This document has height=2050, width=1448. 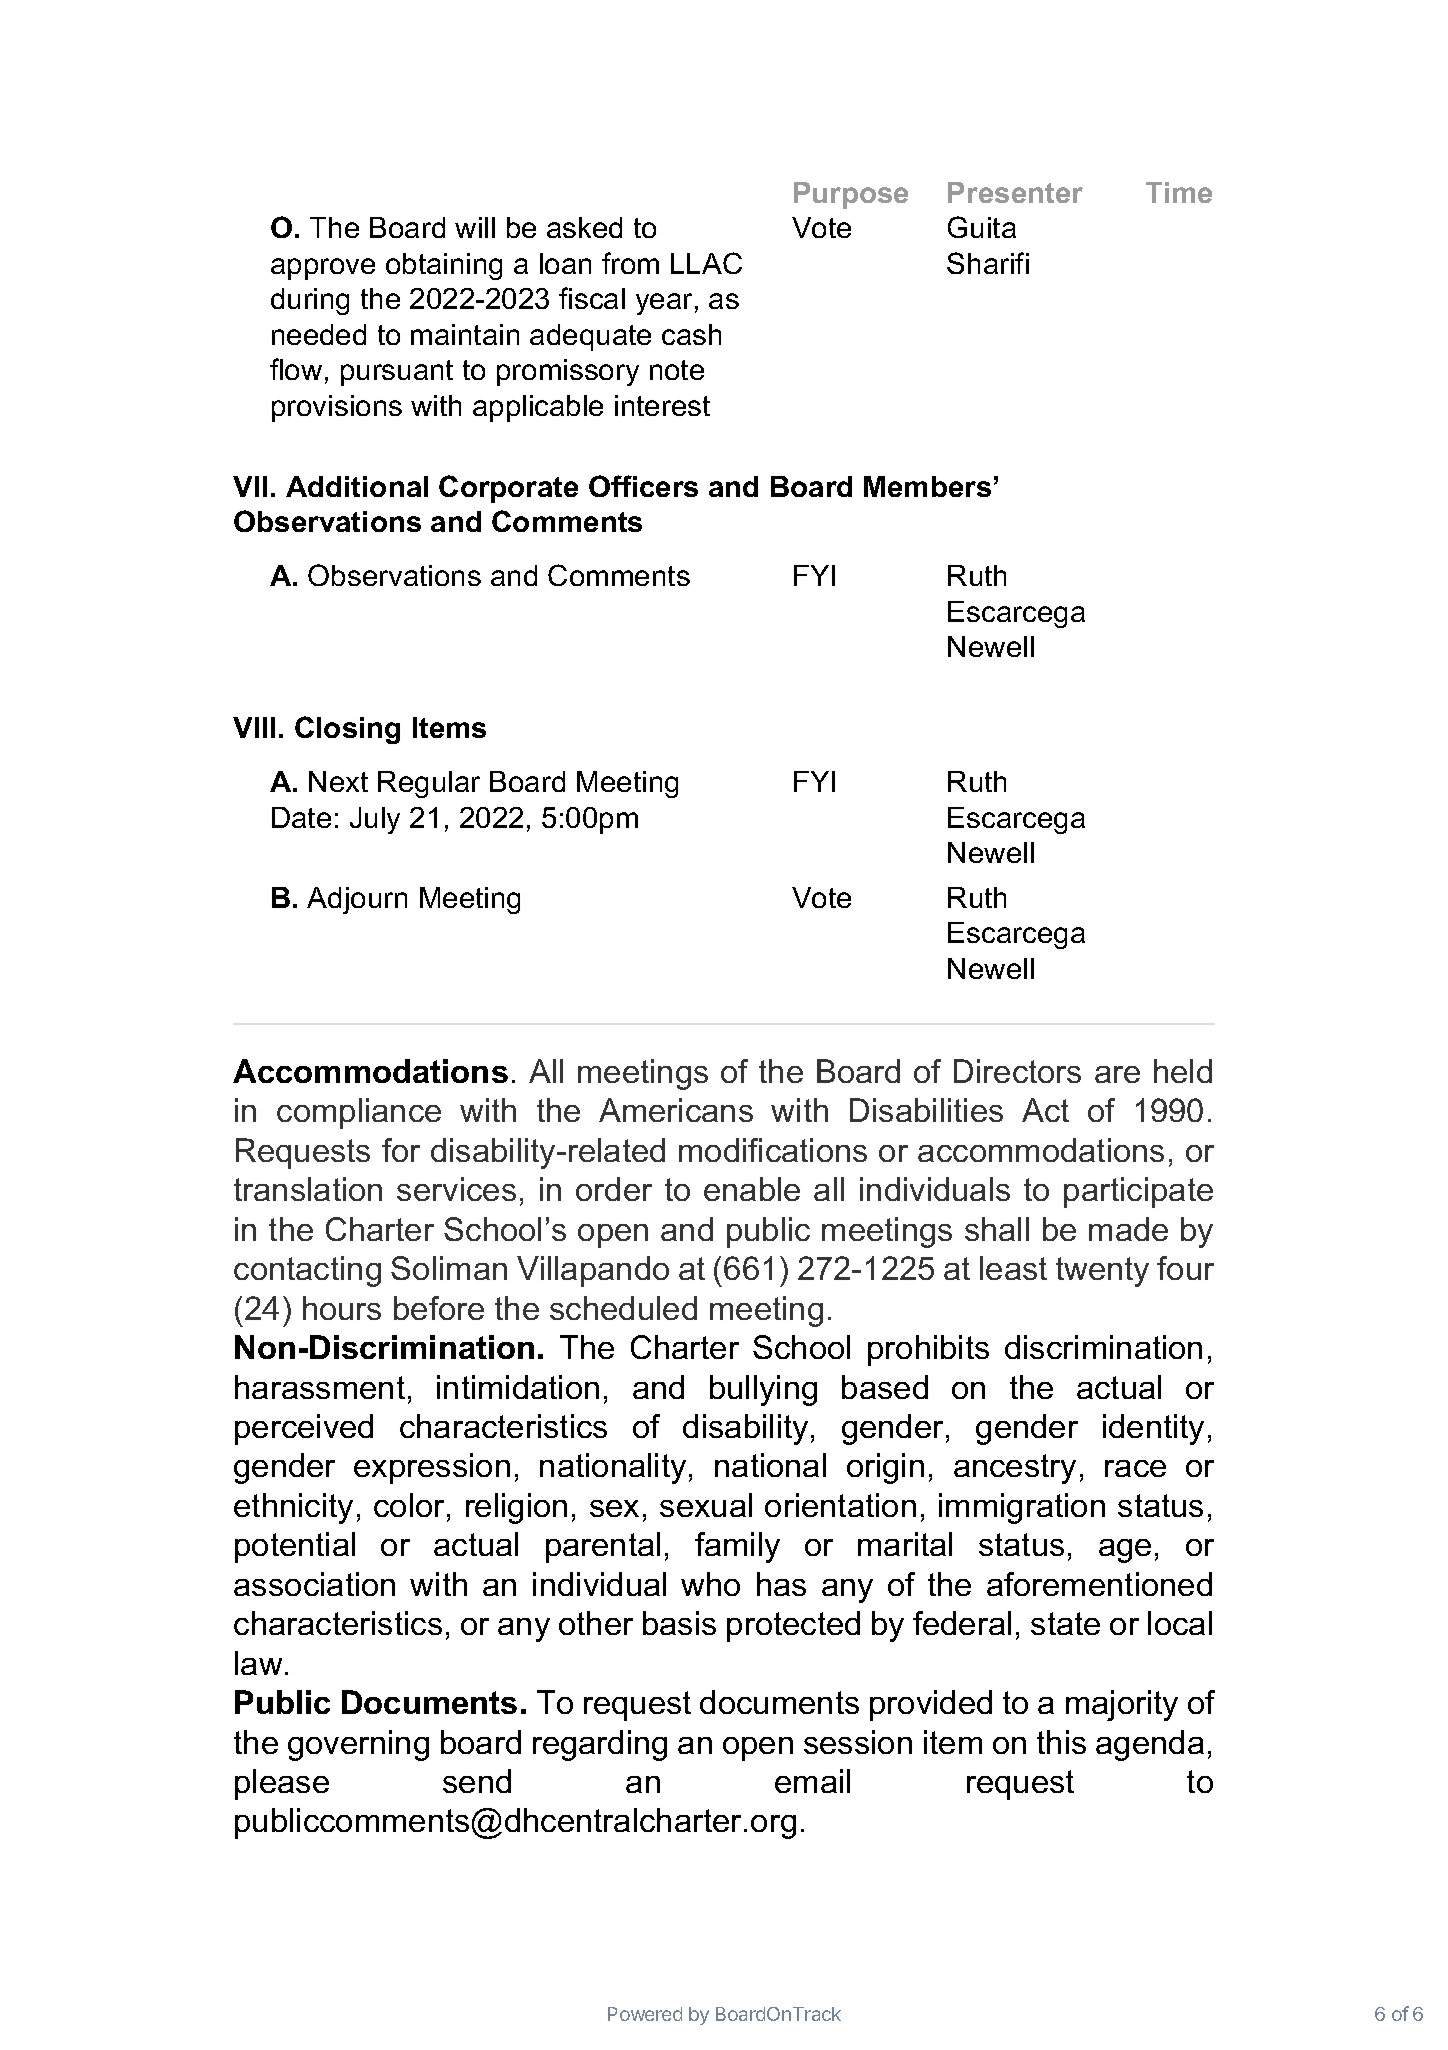 I want to click on Americans, so click(x=676, y=1110).
